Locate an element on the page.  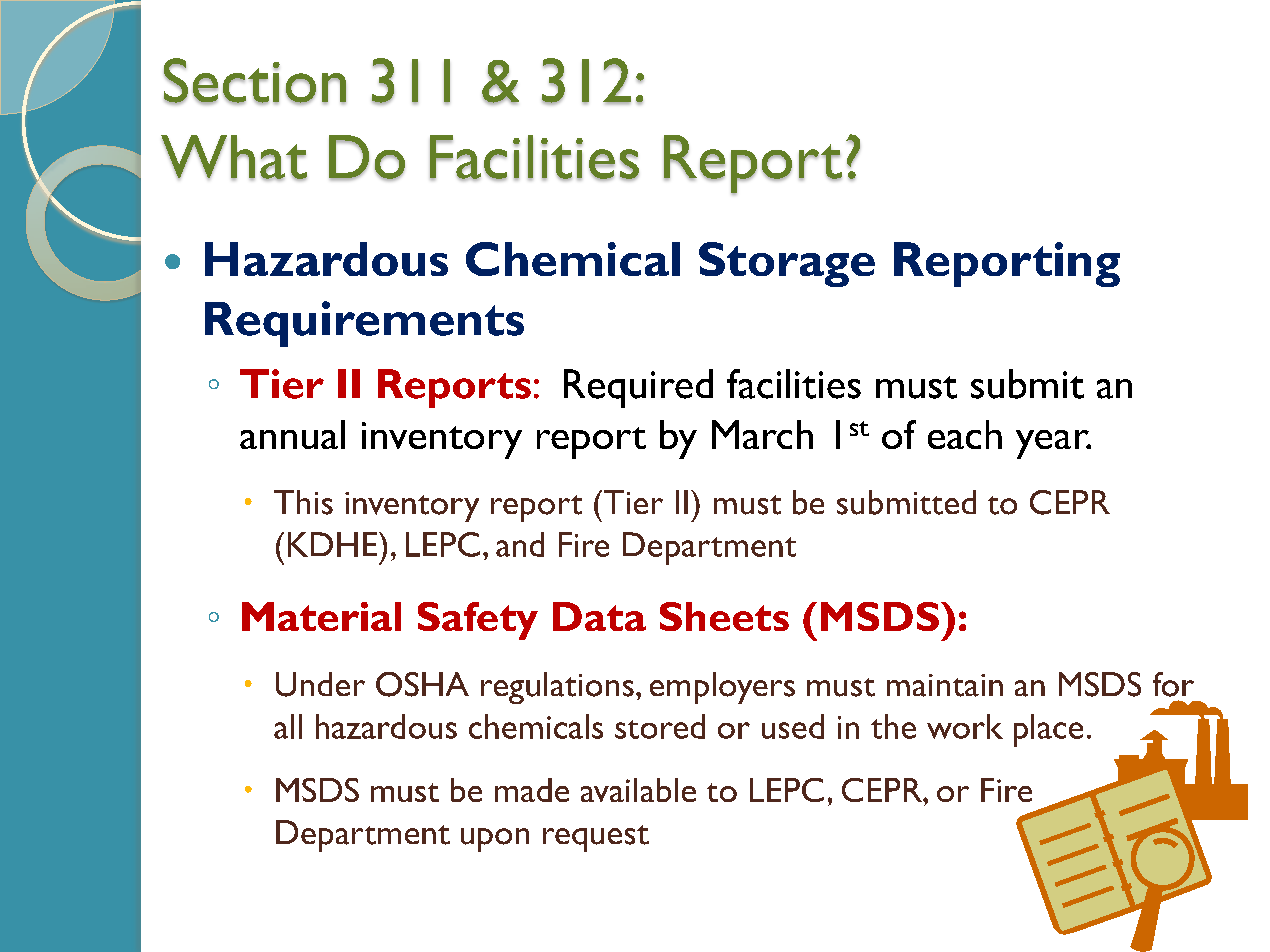
Section is located at coordinates (255, 81).
